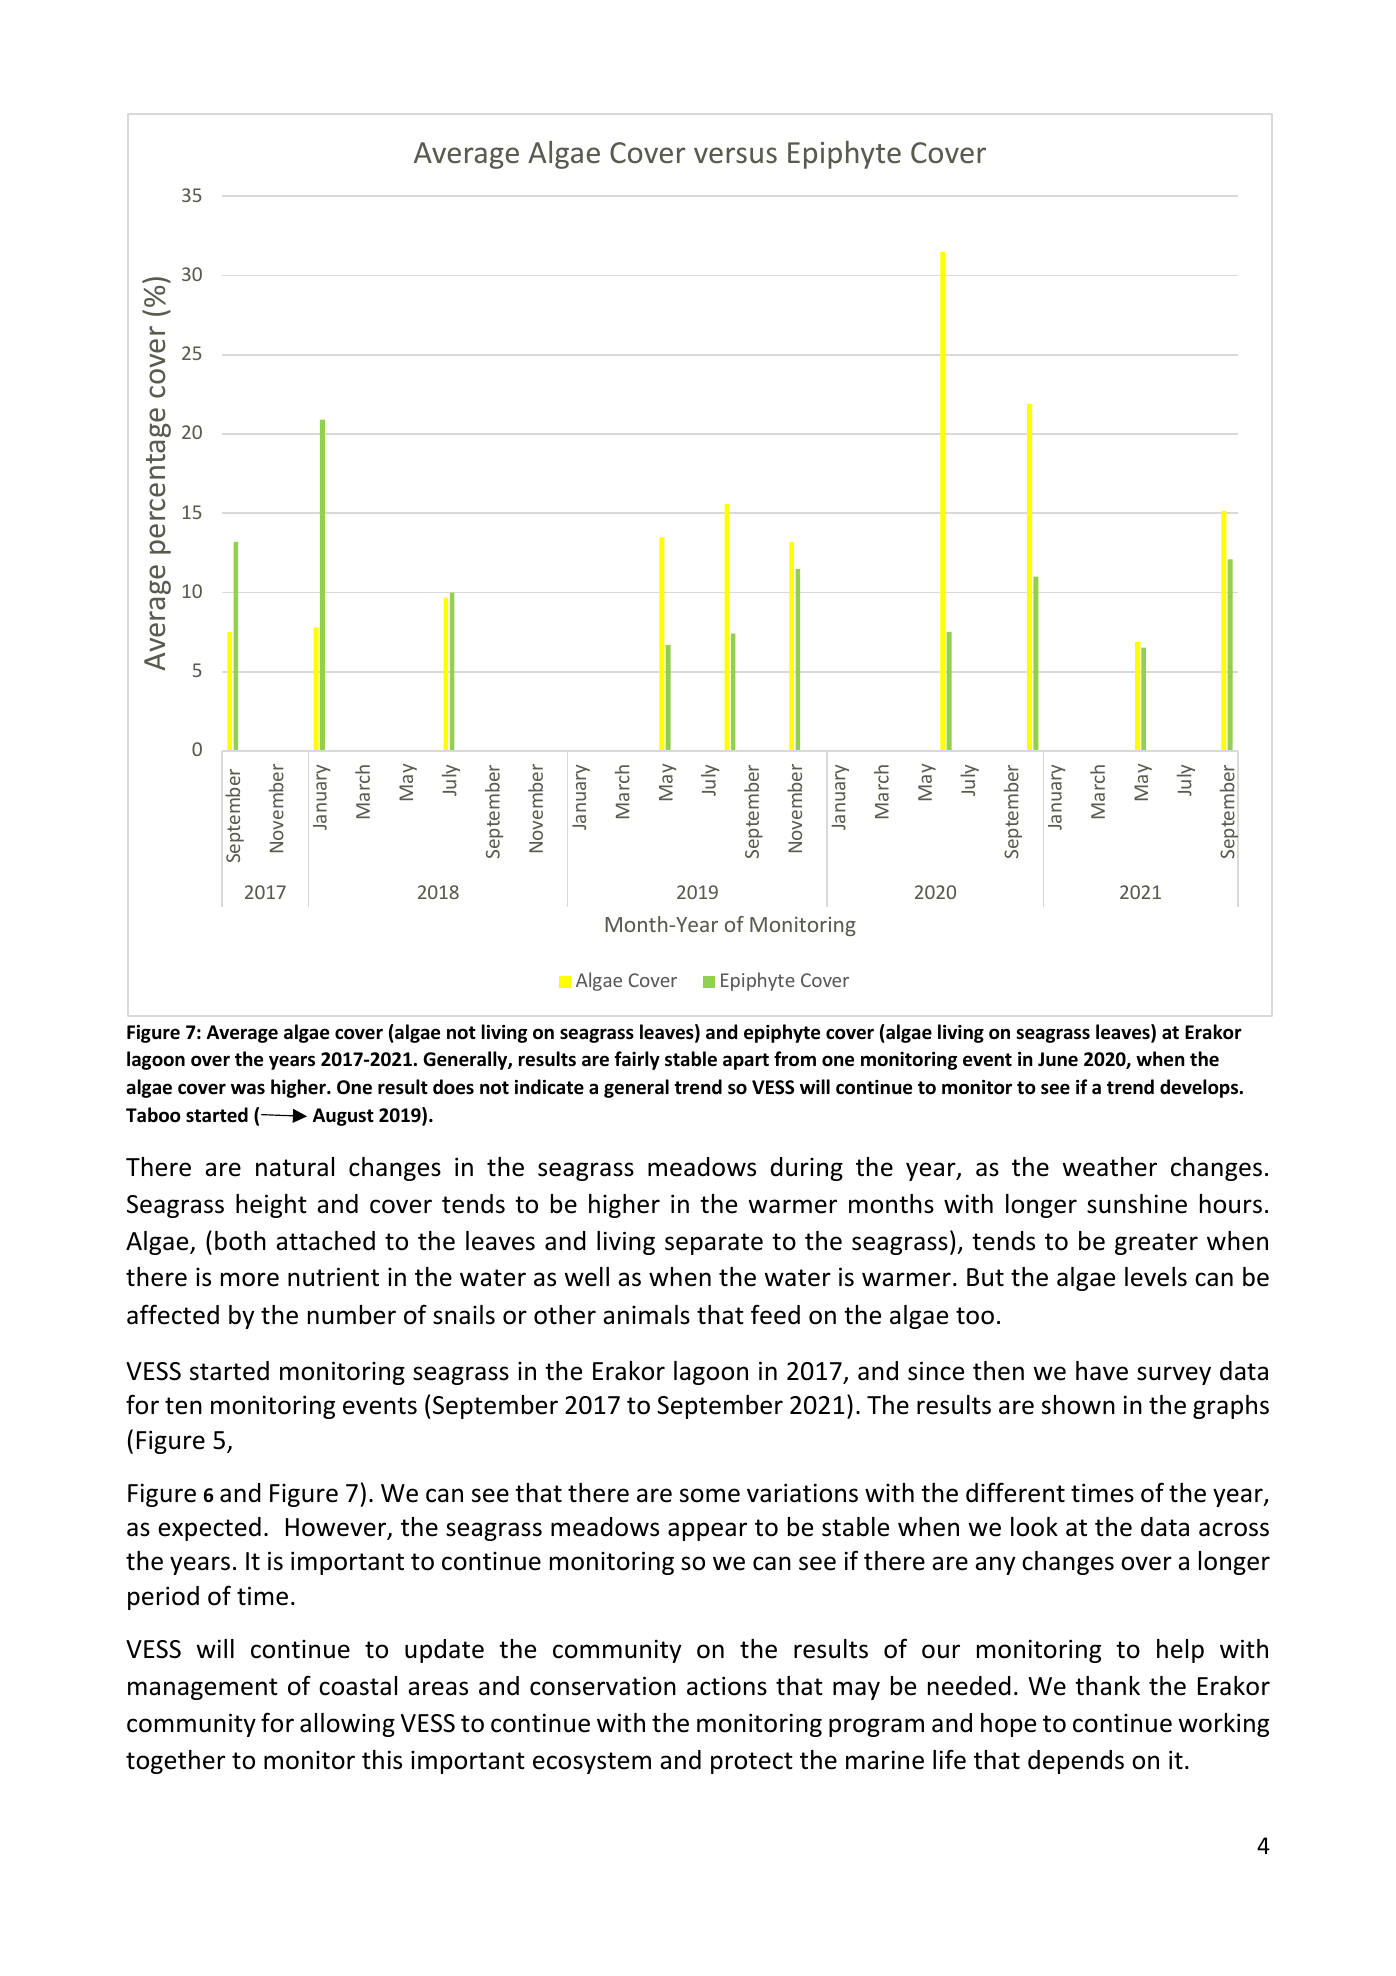 The image size is (1396, 1976). What do you see at coordinates (248, 1089) in the screenshot?
I see `was` at bounding box center [248, 1089].
